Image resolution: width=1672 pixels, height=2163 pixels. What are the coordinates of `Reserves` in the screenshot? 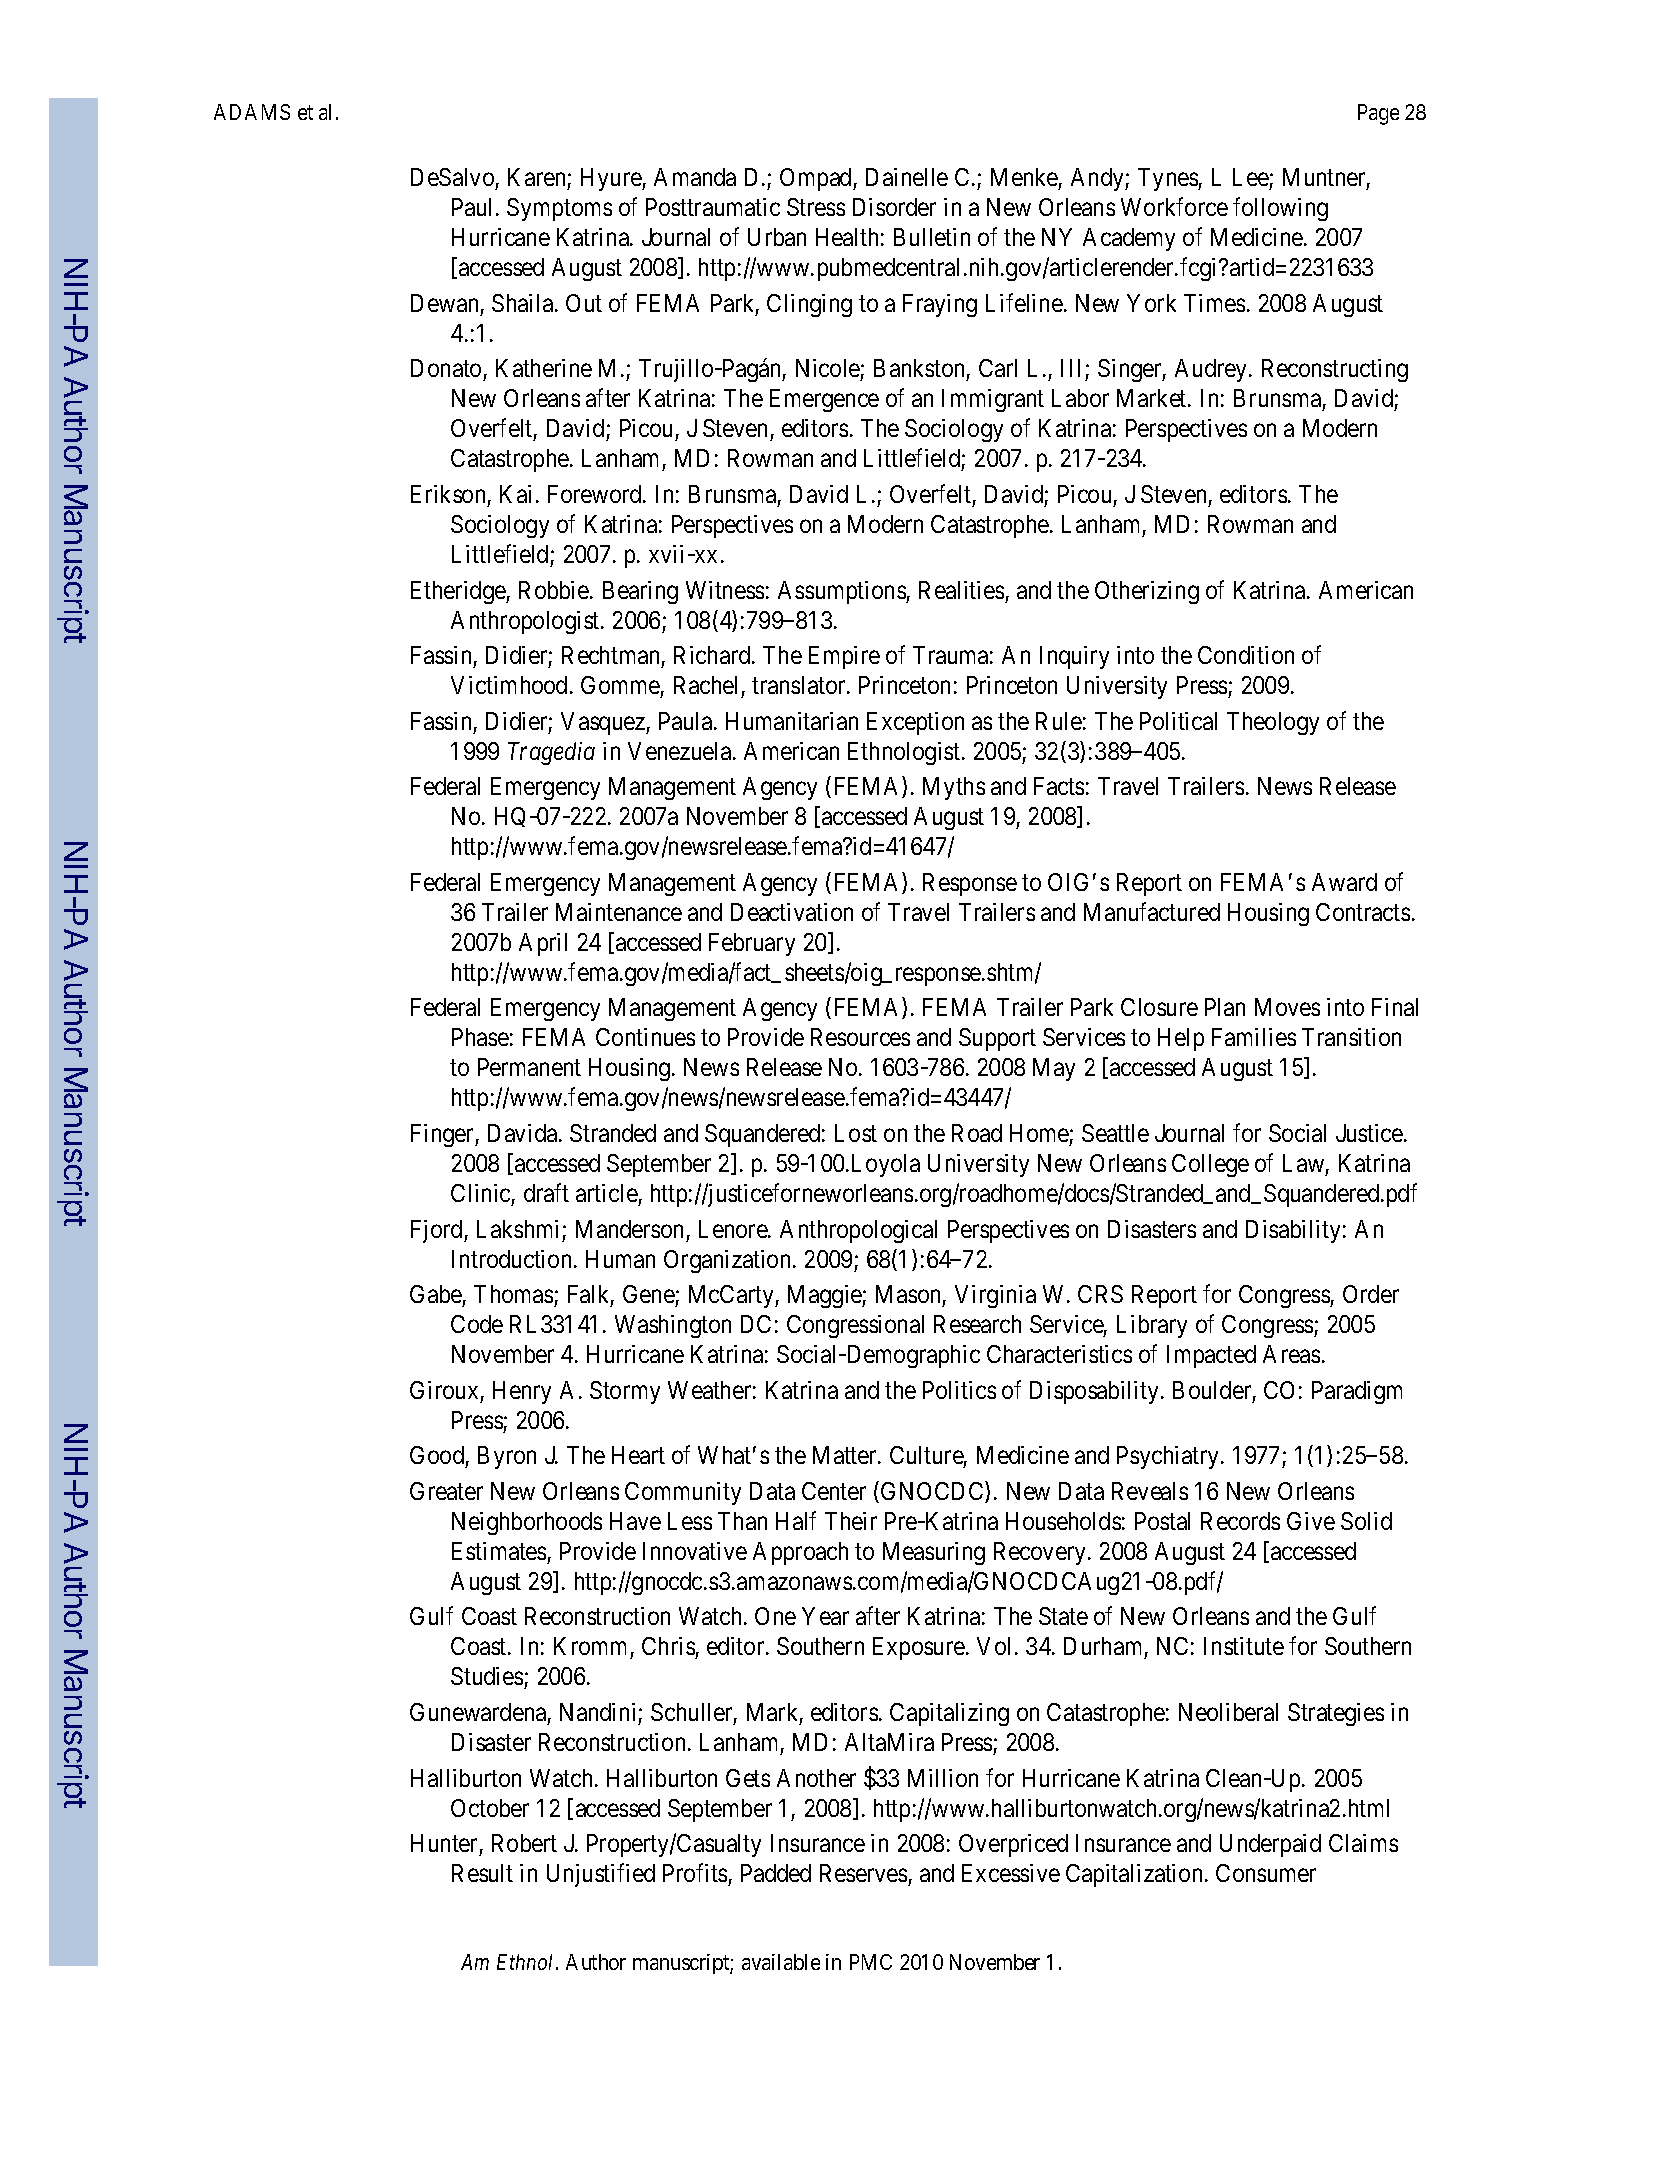 It's located at (863, 1873).
